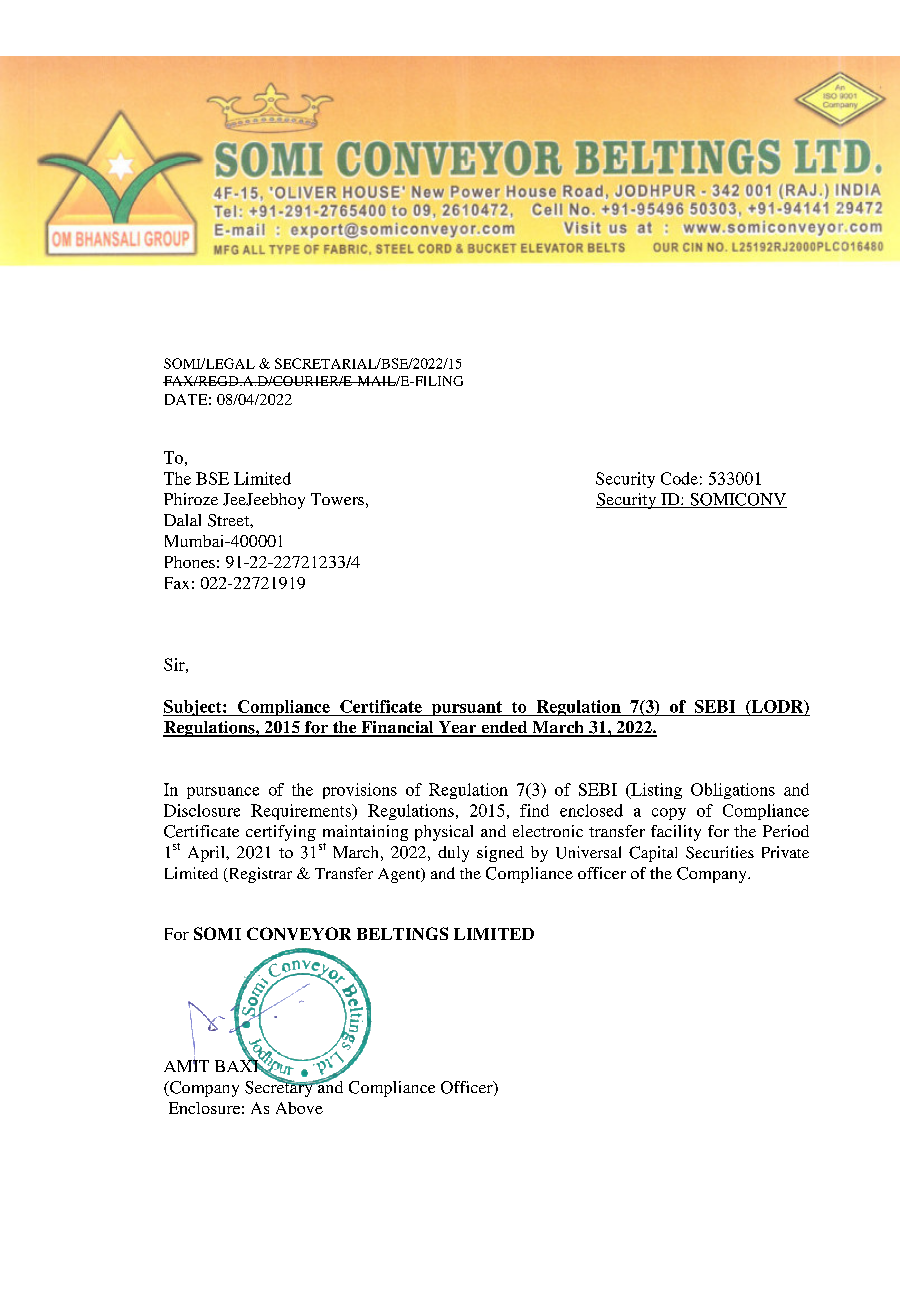  Describe the element at coordinates (720, 852) in the screenshot. I see `Securities` at that location.
